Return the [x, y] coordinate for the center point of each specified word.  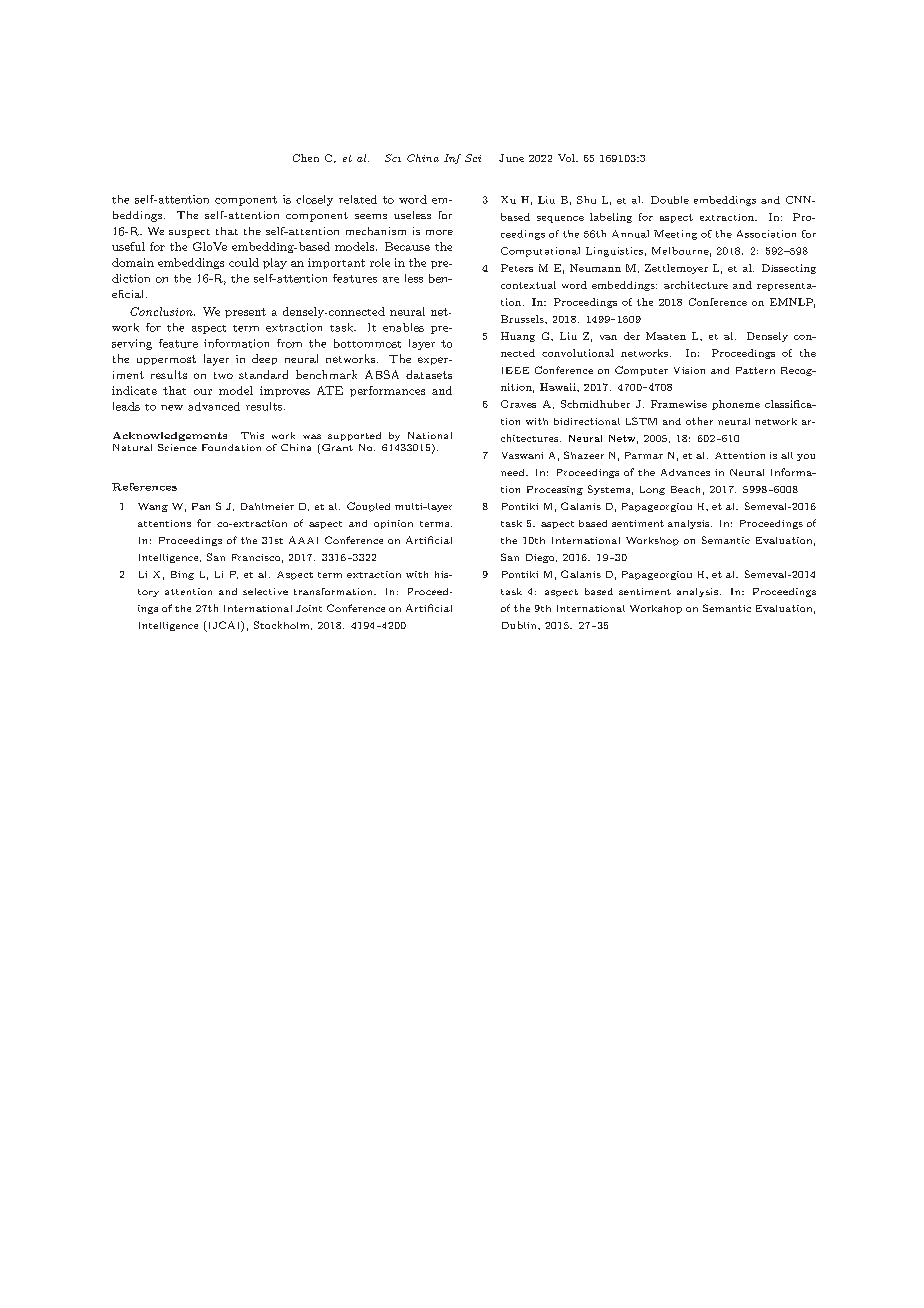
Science [177, 447]
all [787, 455]
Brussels [523, 319]
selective [265, 591]
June [511, 158]
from [289, 343]
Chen [306, 158]
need [514, 472]
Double [670, 200]
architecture [696, 285]
